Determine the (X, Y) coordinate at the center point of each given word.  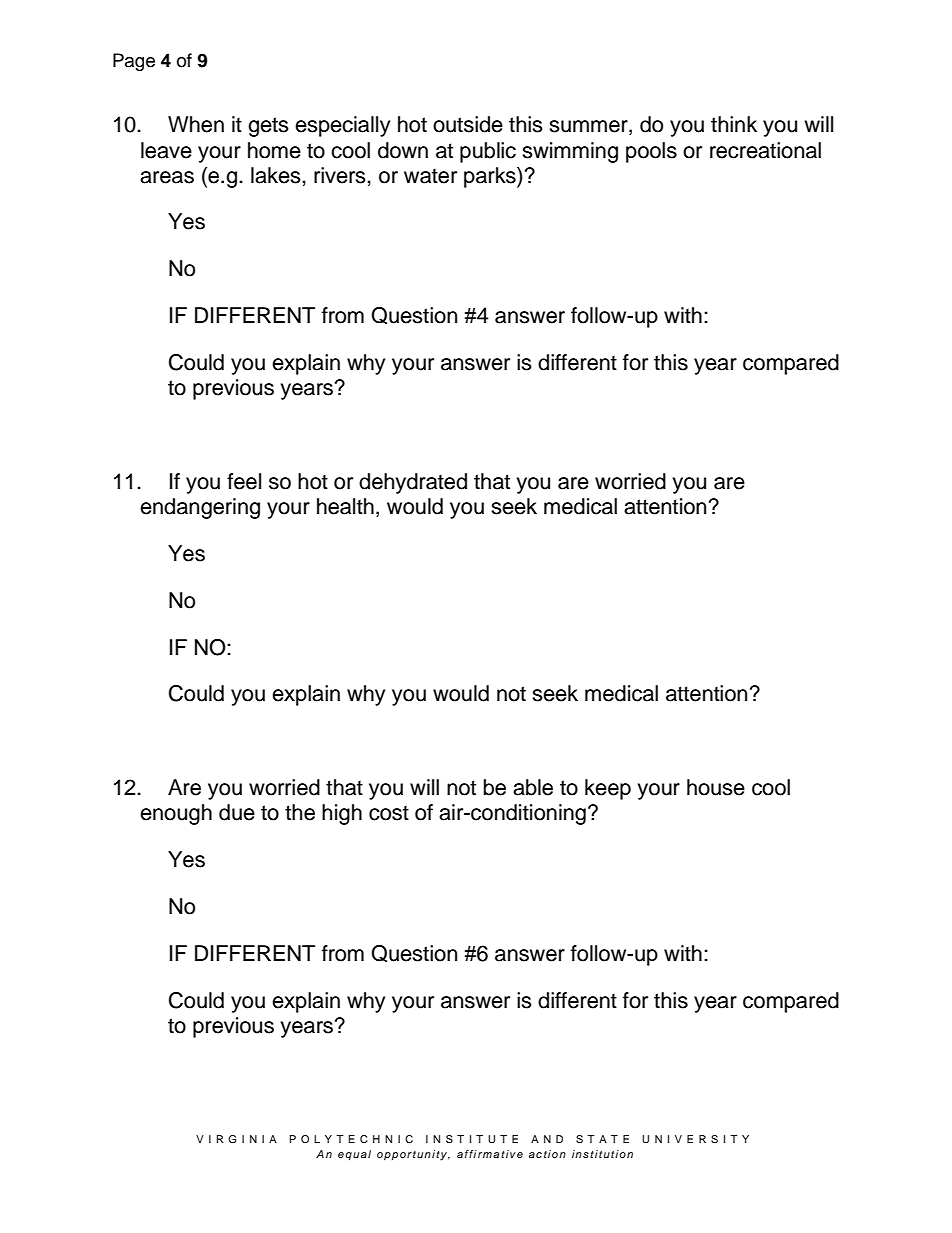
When (196, 124)
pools (651, 152)
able (533, 787)
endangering (200, 508)
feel (244, 481)
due (237, 812)
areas (167, 177)
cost (389, 813)
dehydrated (413, 483)
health (345, 506)
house (716, 787)
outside (468, 124)
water (430, 176)
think (734, 124)
